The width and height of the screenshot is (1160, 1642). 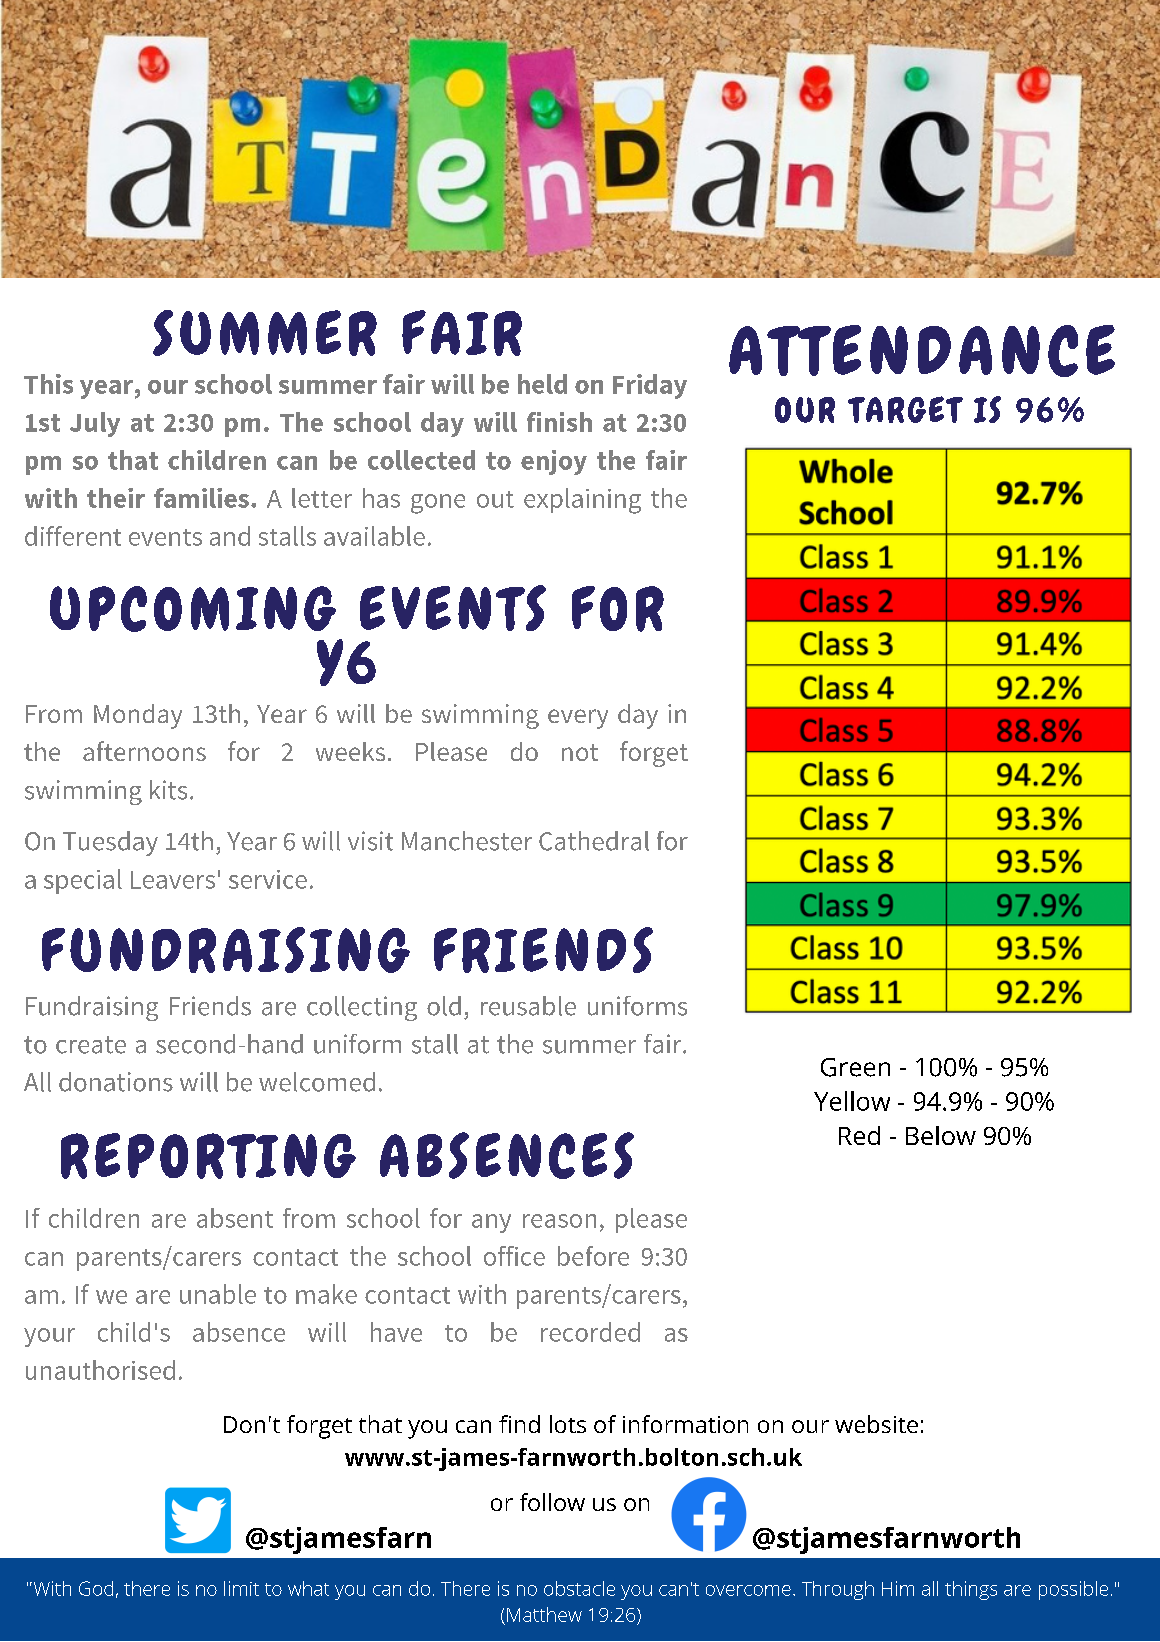 What do you see at coordinates (208, 1156) in the screenshot?
I see `REPORTING` at bounding box center [208, 1156].
